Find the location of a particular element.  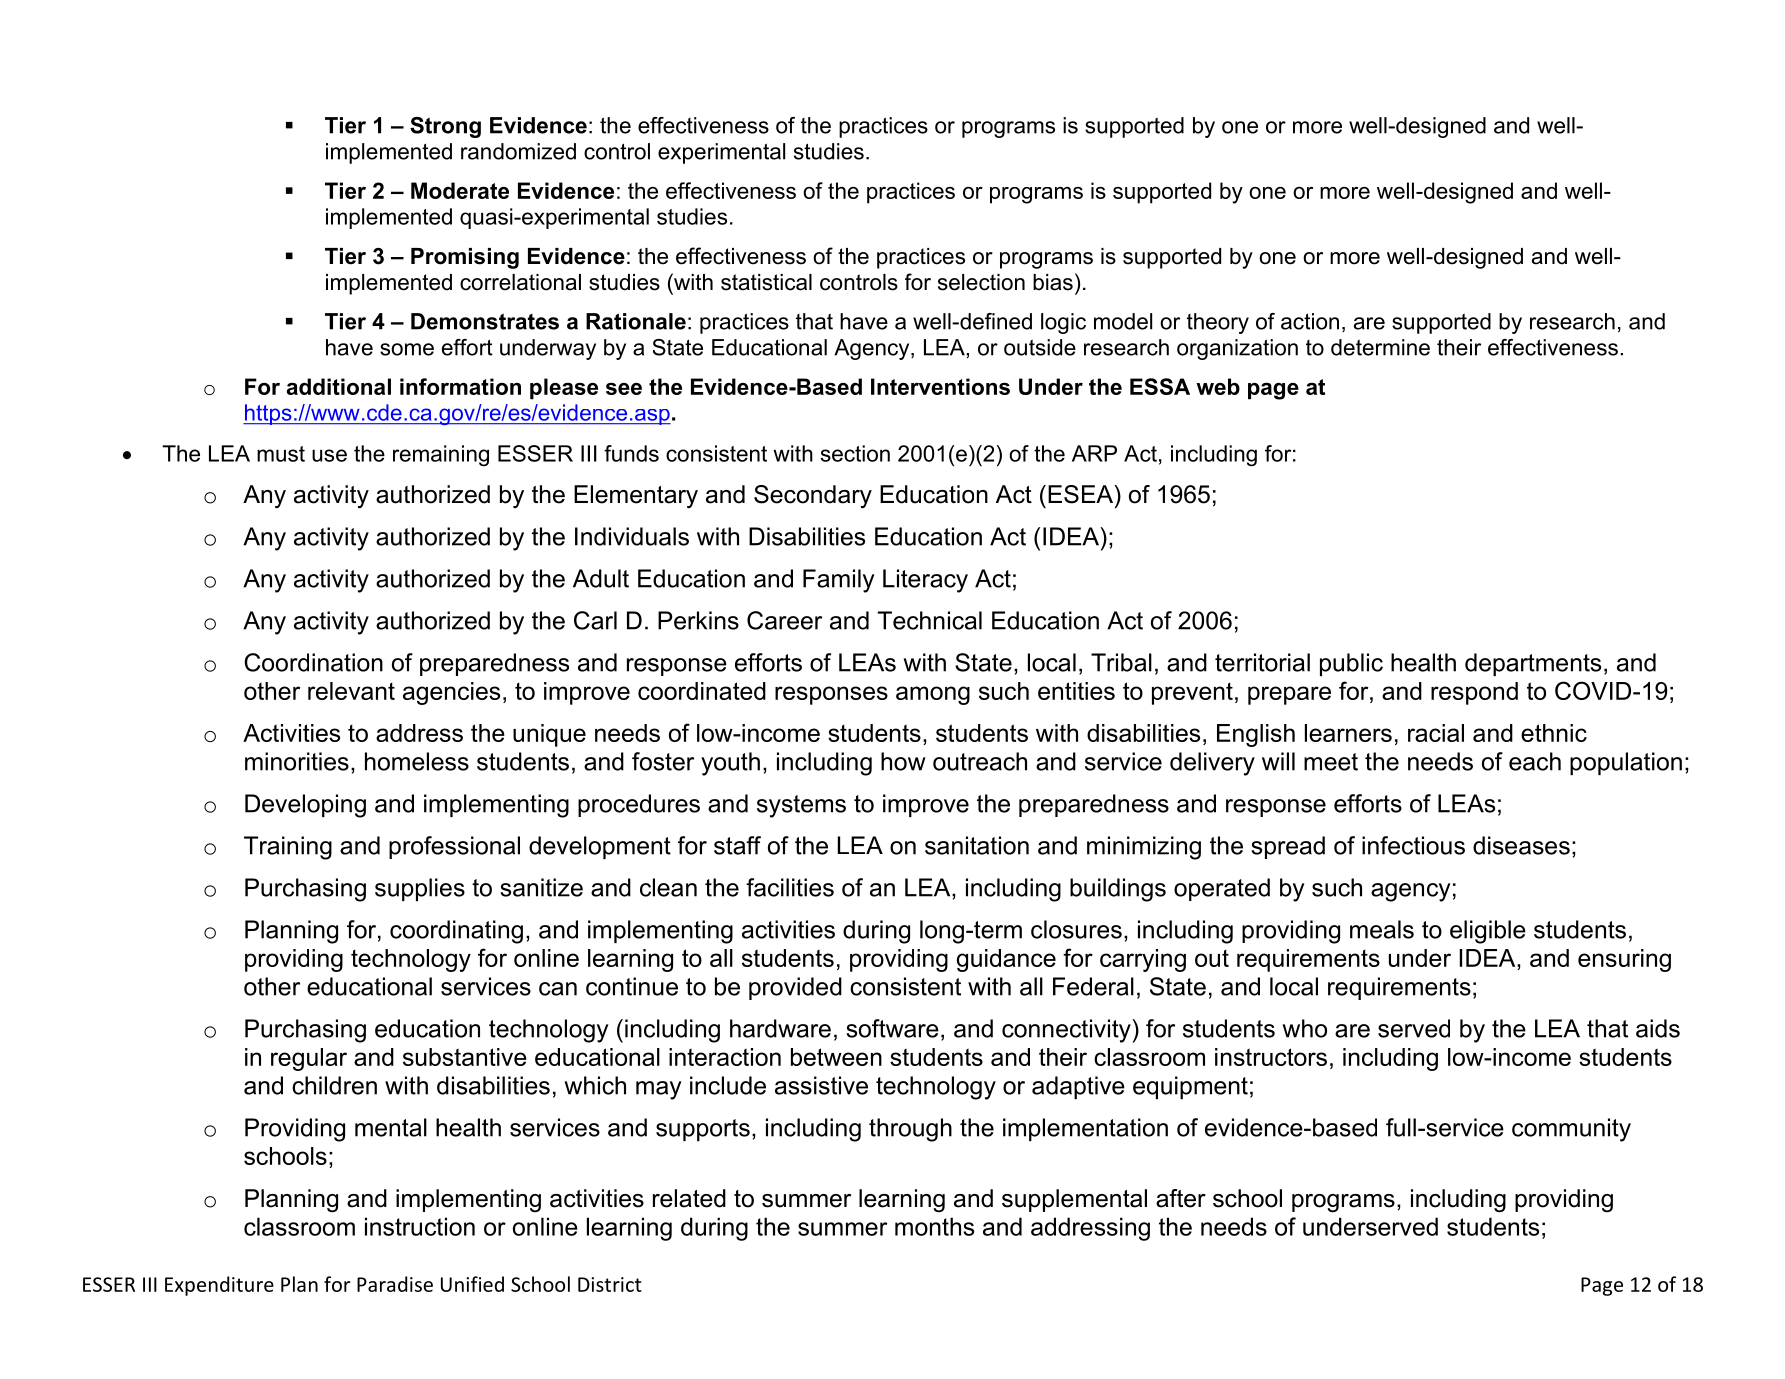

respond is located at coordinates (1474, 693).
